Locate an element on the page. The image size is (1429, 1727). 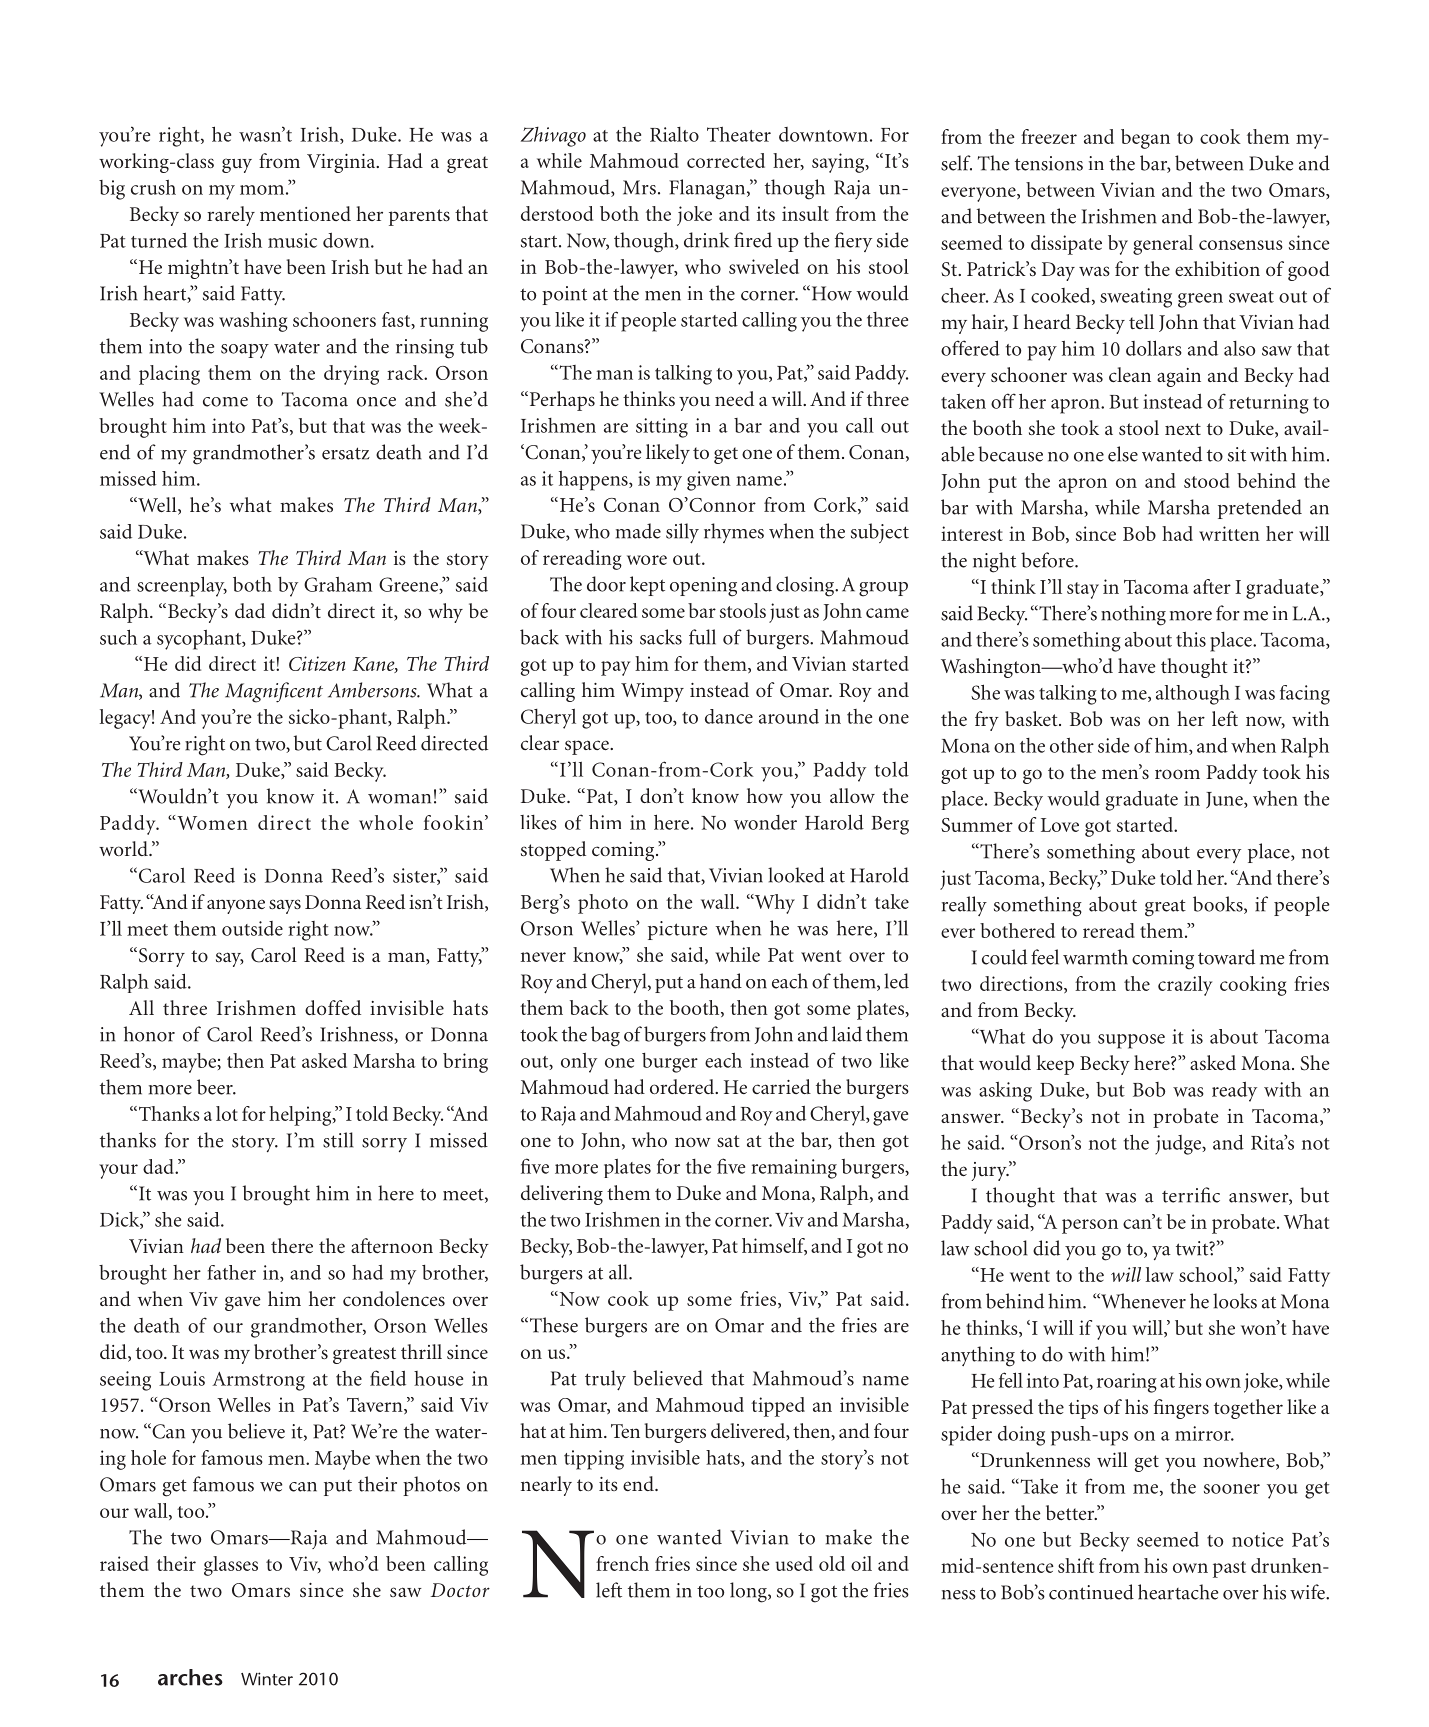
books is located at coordinates (1219, 905).
